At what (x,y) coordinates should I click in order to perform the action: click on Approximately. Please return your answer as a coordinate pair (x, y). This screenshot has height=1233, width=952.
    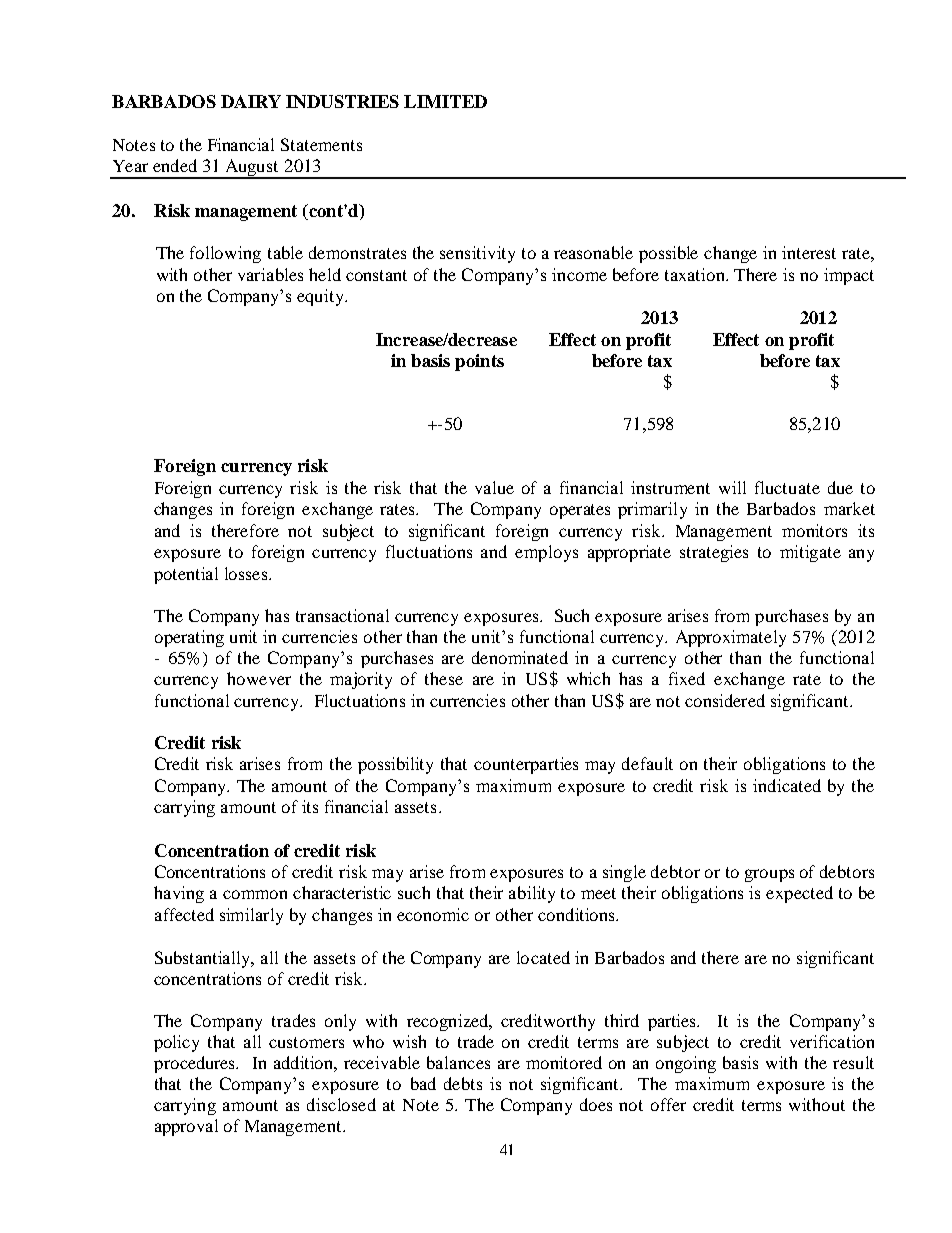
    Looking at the image, I should click on (731, 638).
